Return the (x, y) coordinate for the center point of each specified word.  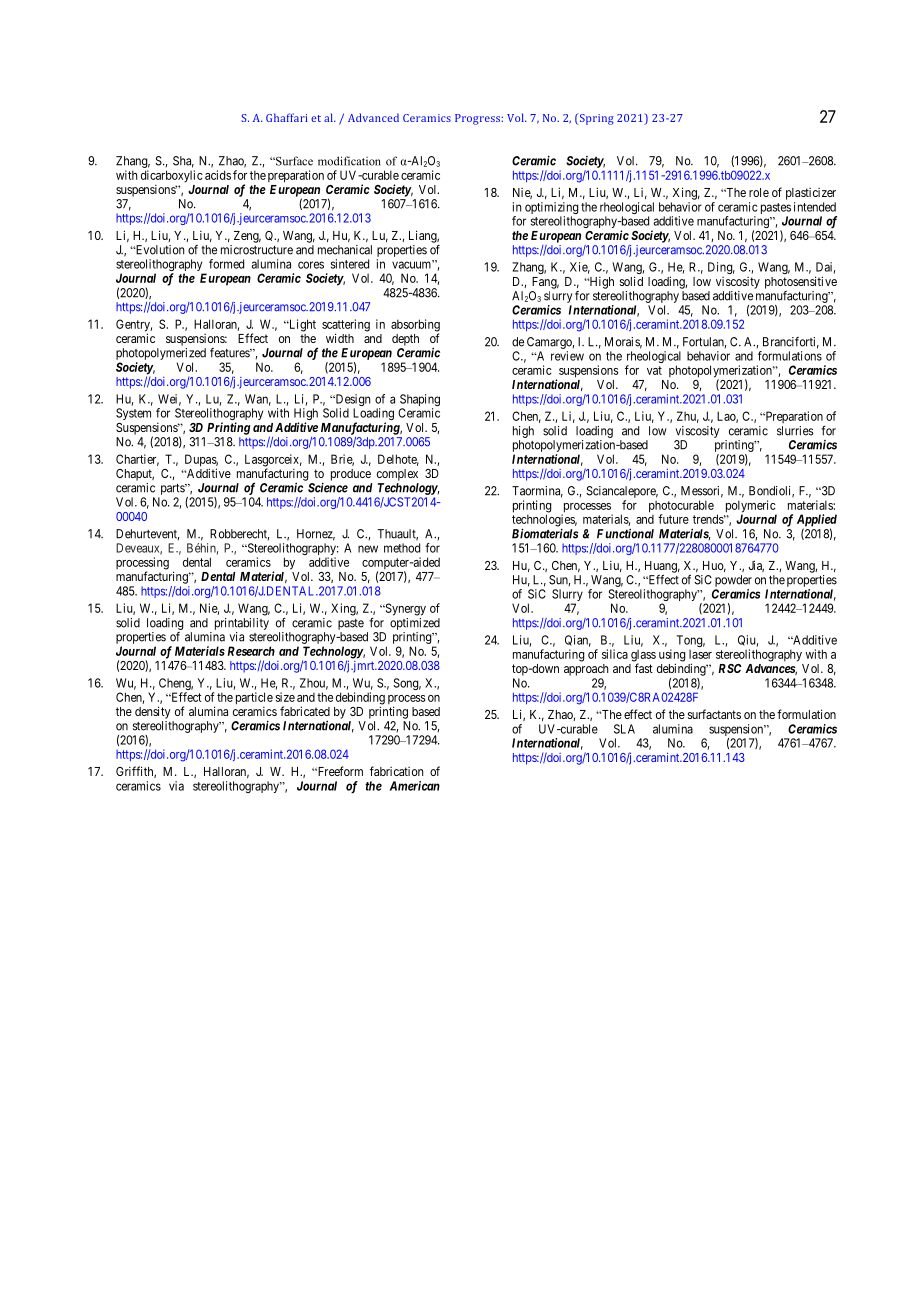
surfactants (714, 714)
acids (218, 175)
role (759, 192)
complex (397, 475)
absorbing (415, 326)
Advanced (373, 117)
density (153, 712)
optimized (415, 624)
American (415, 786)
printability (242, 624)
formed (226, 264)
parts (173, 489)
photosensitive (801, 282)
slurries (795, 431)
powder (733, 581)
